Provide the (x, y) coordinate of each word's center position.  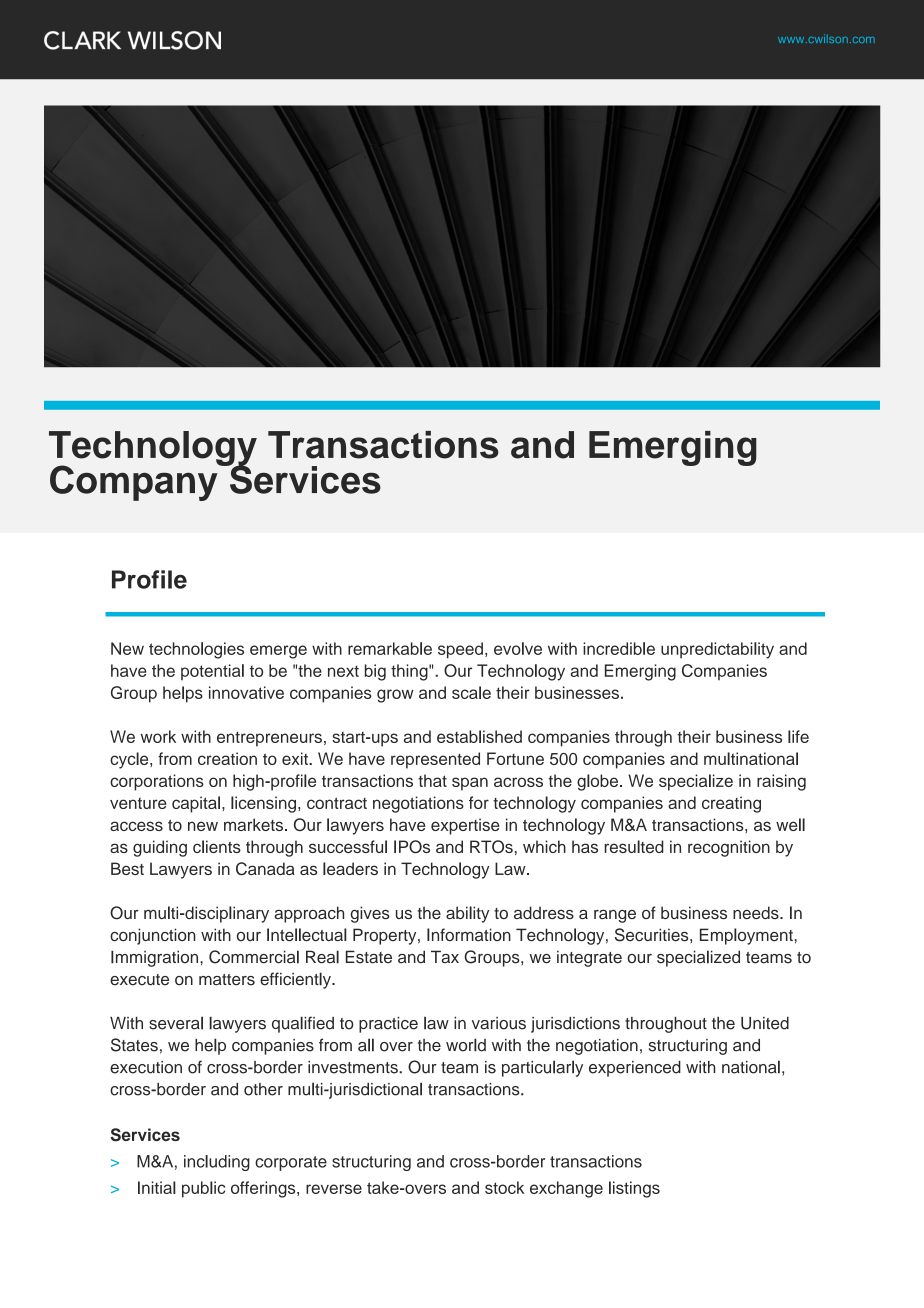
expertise (465, 826)
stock (504, 1187)
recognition (729, 848)
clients (217, 846)
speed (460, 650)
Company (135, 482)
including (217, 1163)
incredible (619, 648)
